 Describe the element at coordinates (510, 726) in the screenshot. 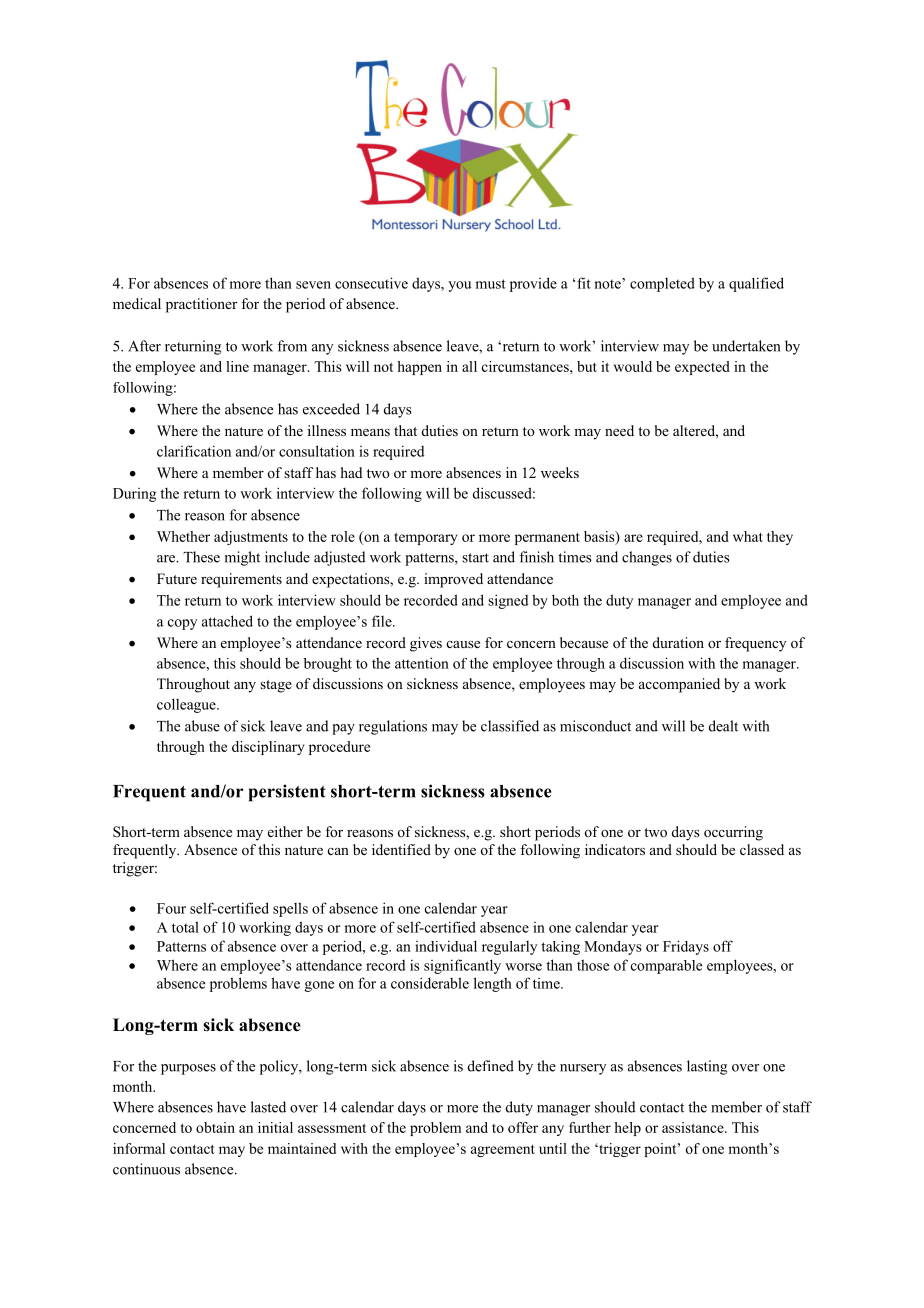

I see `classified` at that location.
